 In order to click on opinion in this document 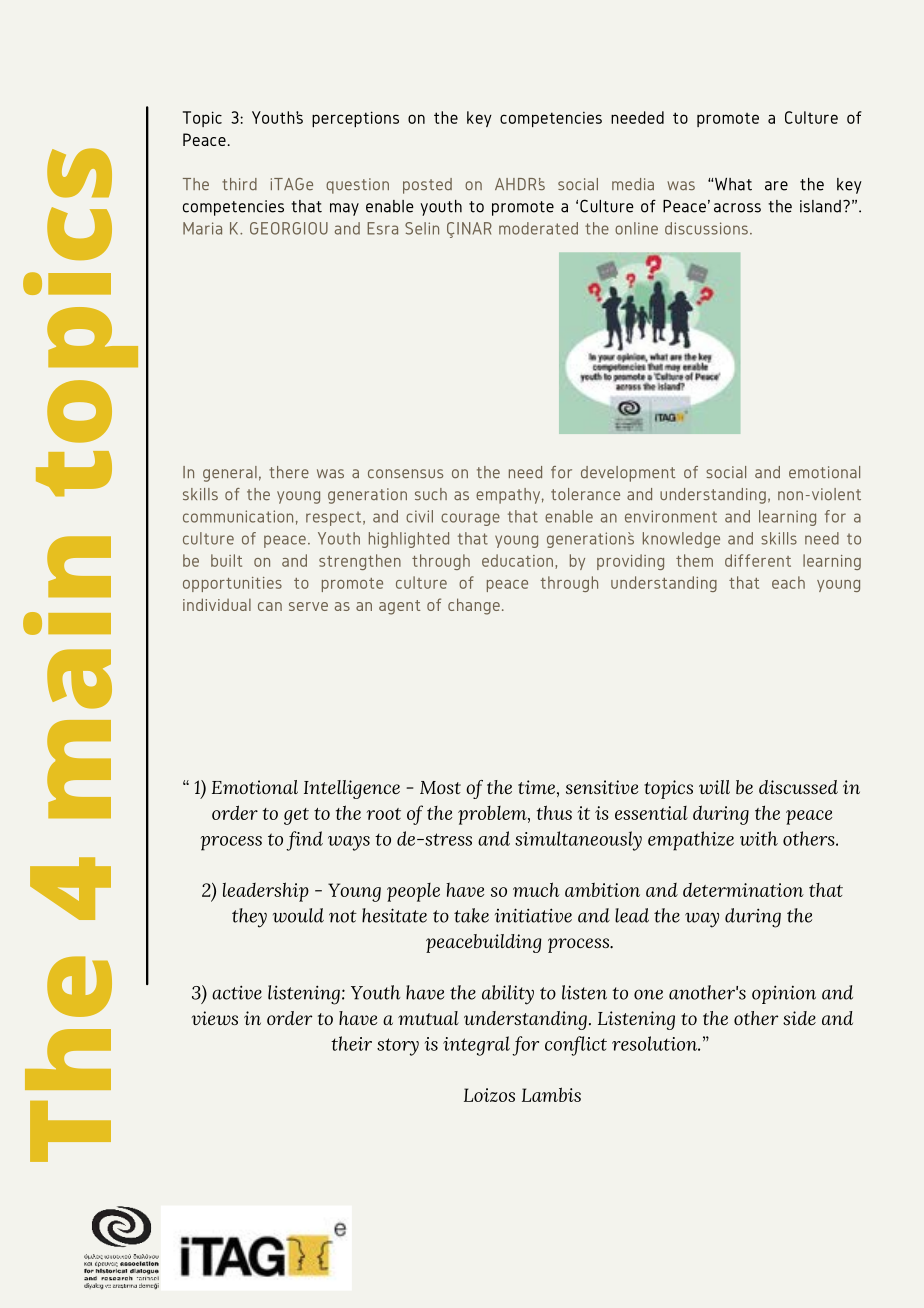, I will do `click(784, 994)`.
